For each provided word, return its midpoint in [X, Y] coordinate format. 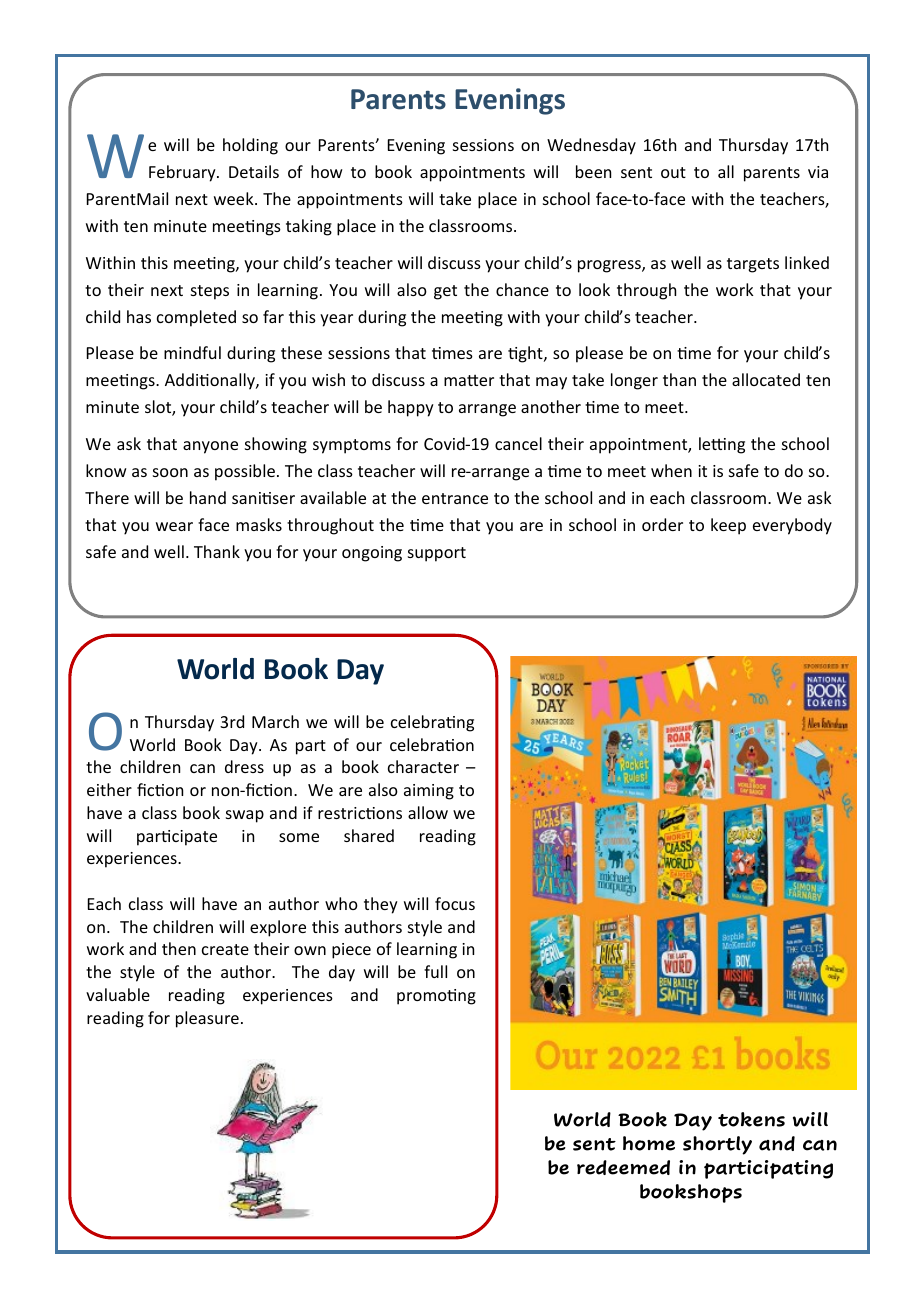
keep [728, 526]
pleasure [207, 1019]
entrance [455, 498]
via [818, 172]
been [593, 171]
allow [428, 812]
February [183, 173]
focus [455, 903]
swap [245, 816]
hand [208, 497]
